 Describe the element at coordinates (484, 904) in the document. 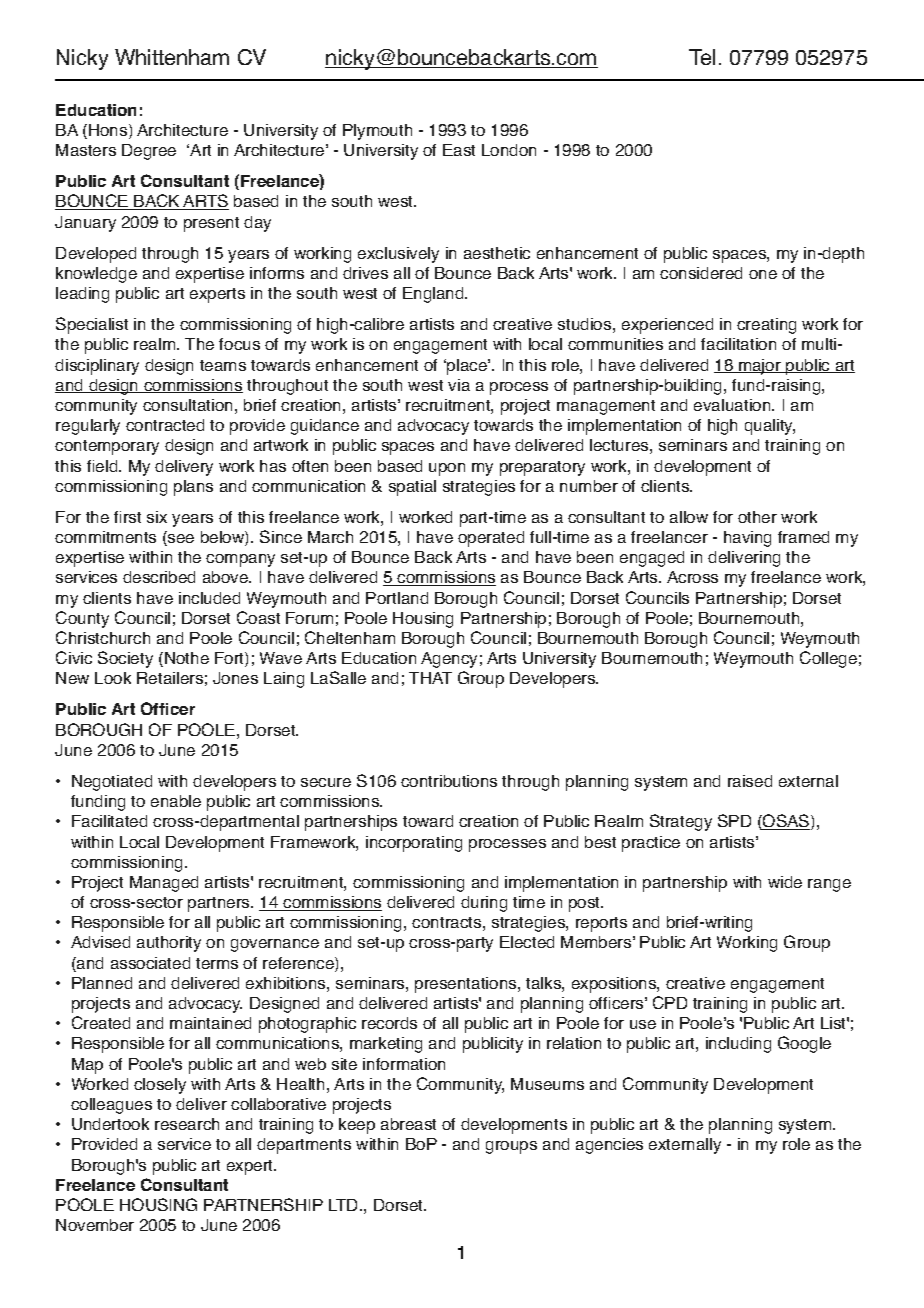

I see `during` at that location.
